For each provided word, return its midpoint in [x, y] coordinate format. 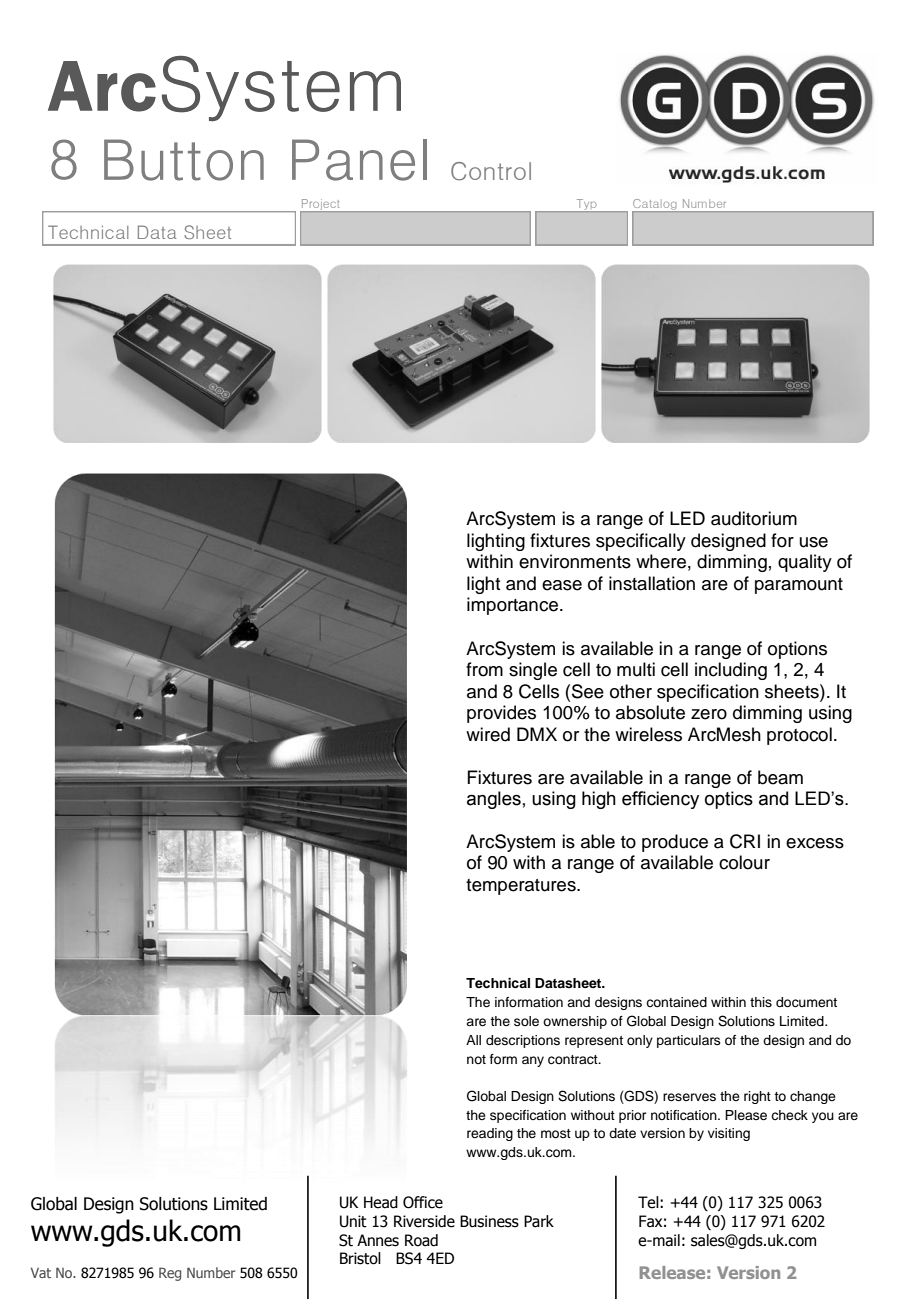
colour [744, 862]
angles [494, 800]
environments [575, 561]
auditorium [754, 518]
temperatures [522, 887]
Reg [170, 1274]
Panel [359, 160]
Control [491, 171]
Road [421, 1240]
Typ [586, 205]
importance [512, 606]
